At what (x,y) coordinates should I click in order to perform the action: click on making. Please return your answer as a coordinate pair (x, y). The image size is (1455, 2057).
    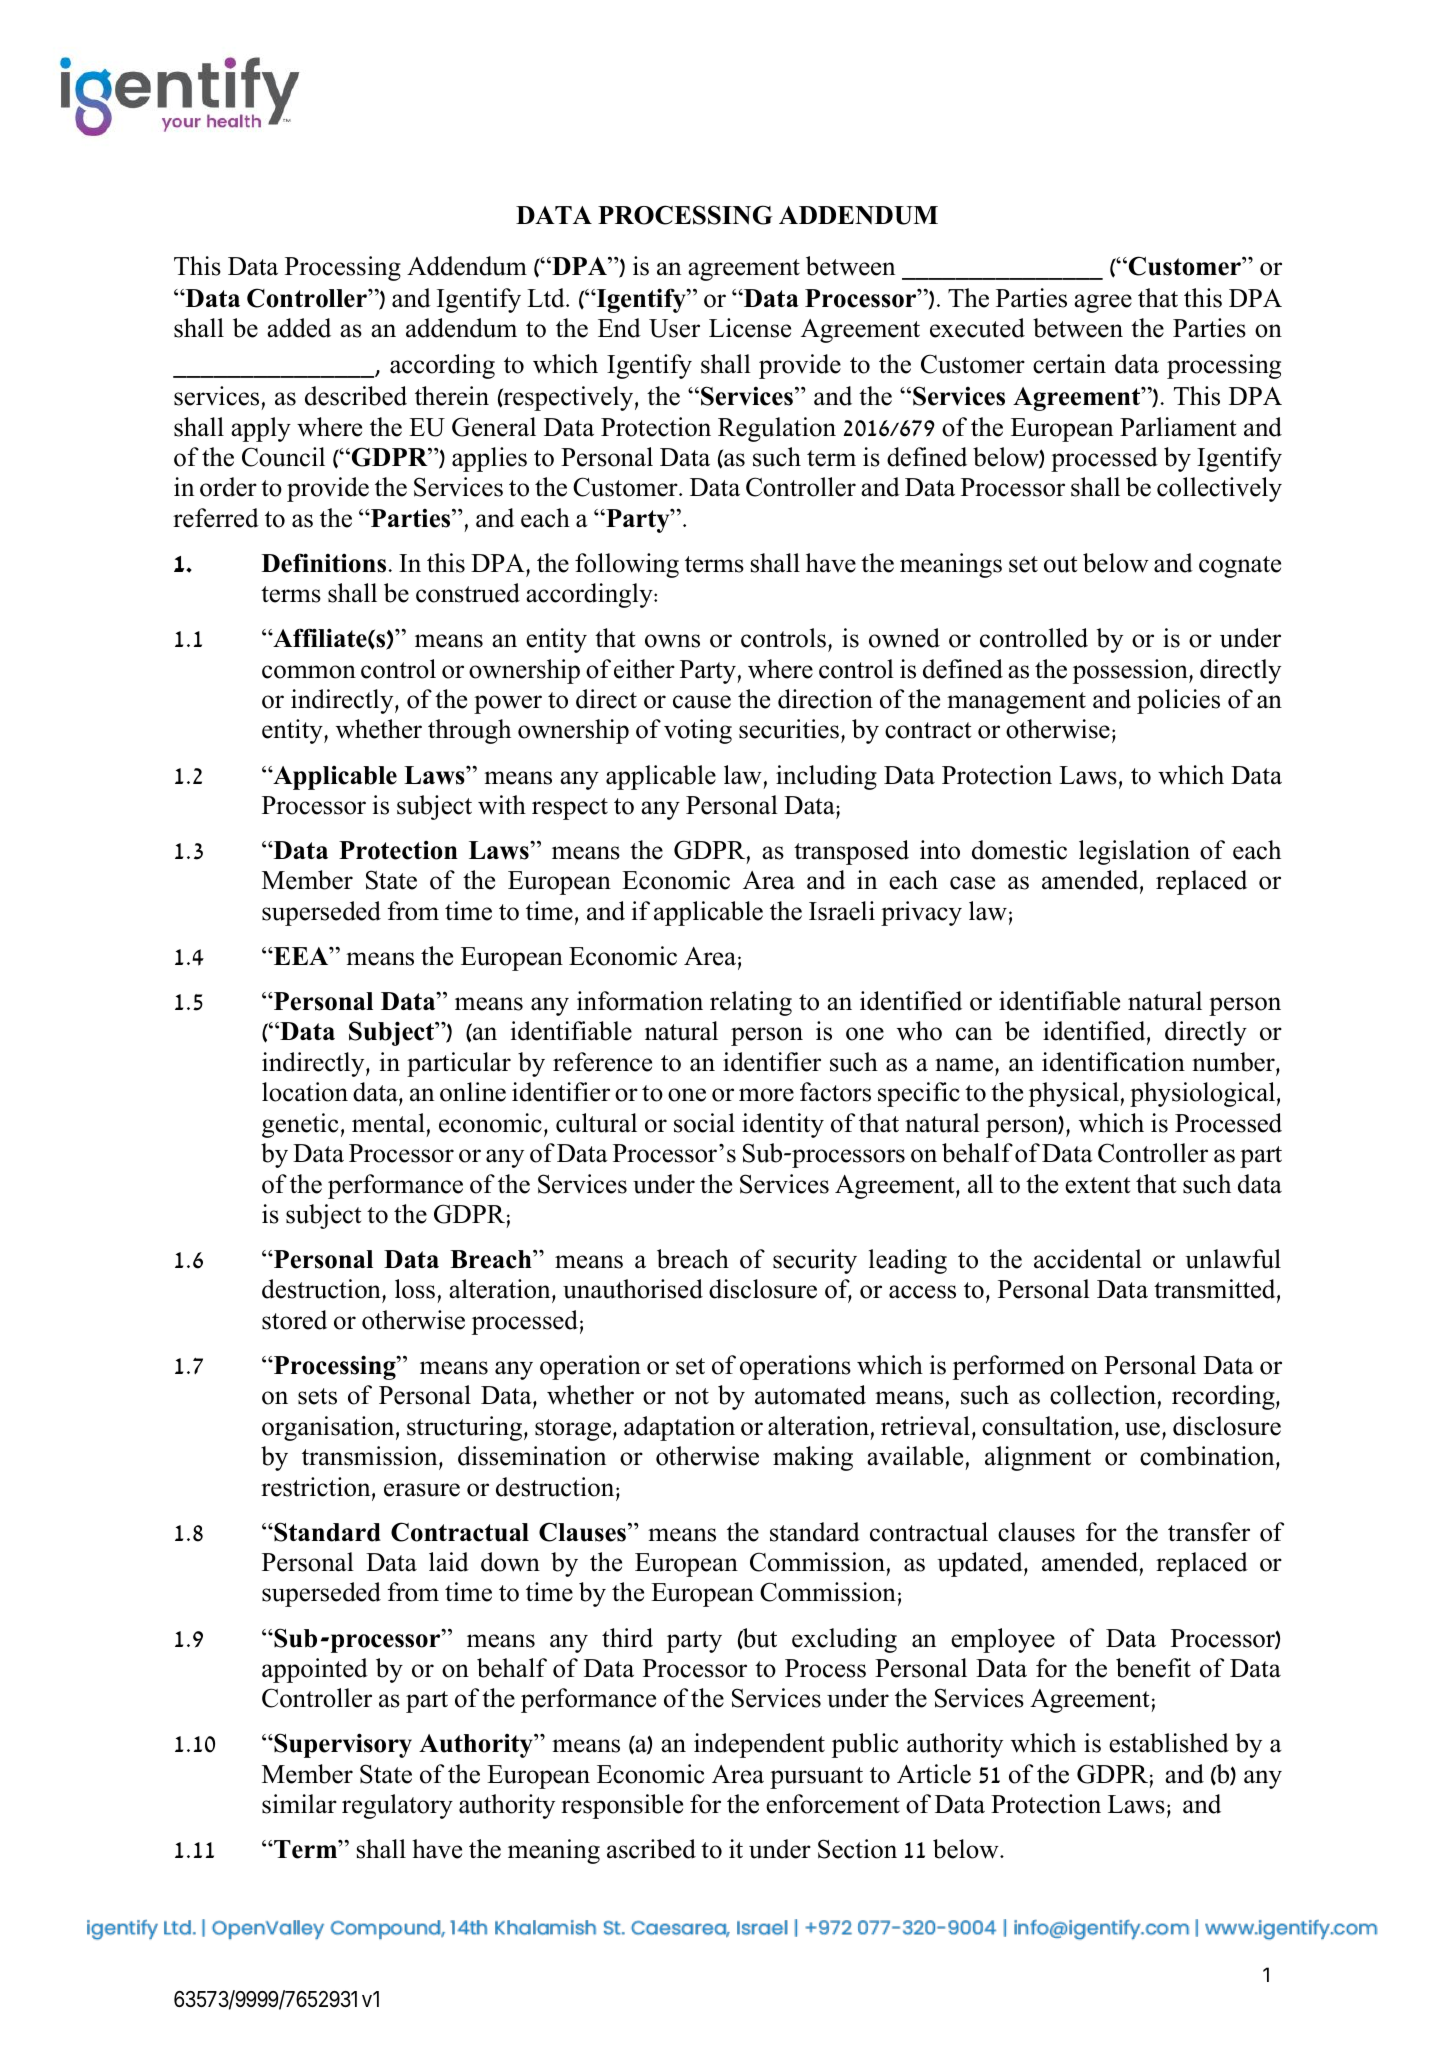
    Looking at the image, I should click on (813, 1458).
